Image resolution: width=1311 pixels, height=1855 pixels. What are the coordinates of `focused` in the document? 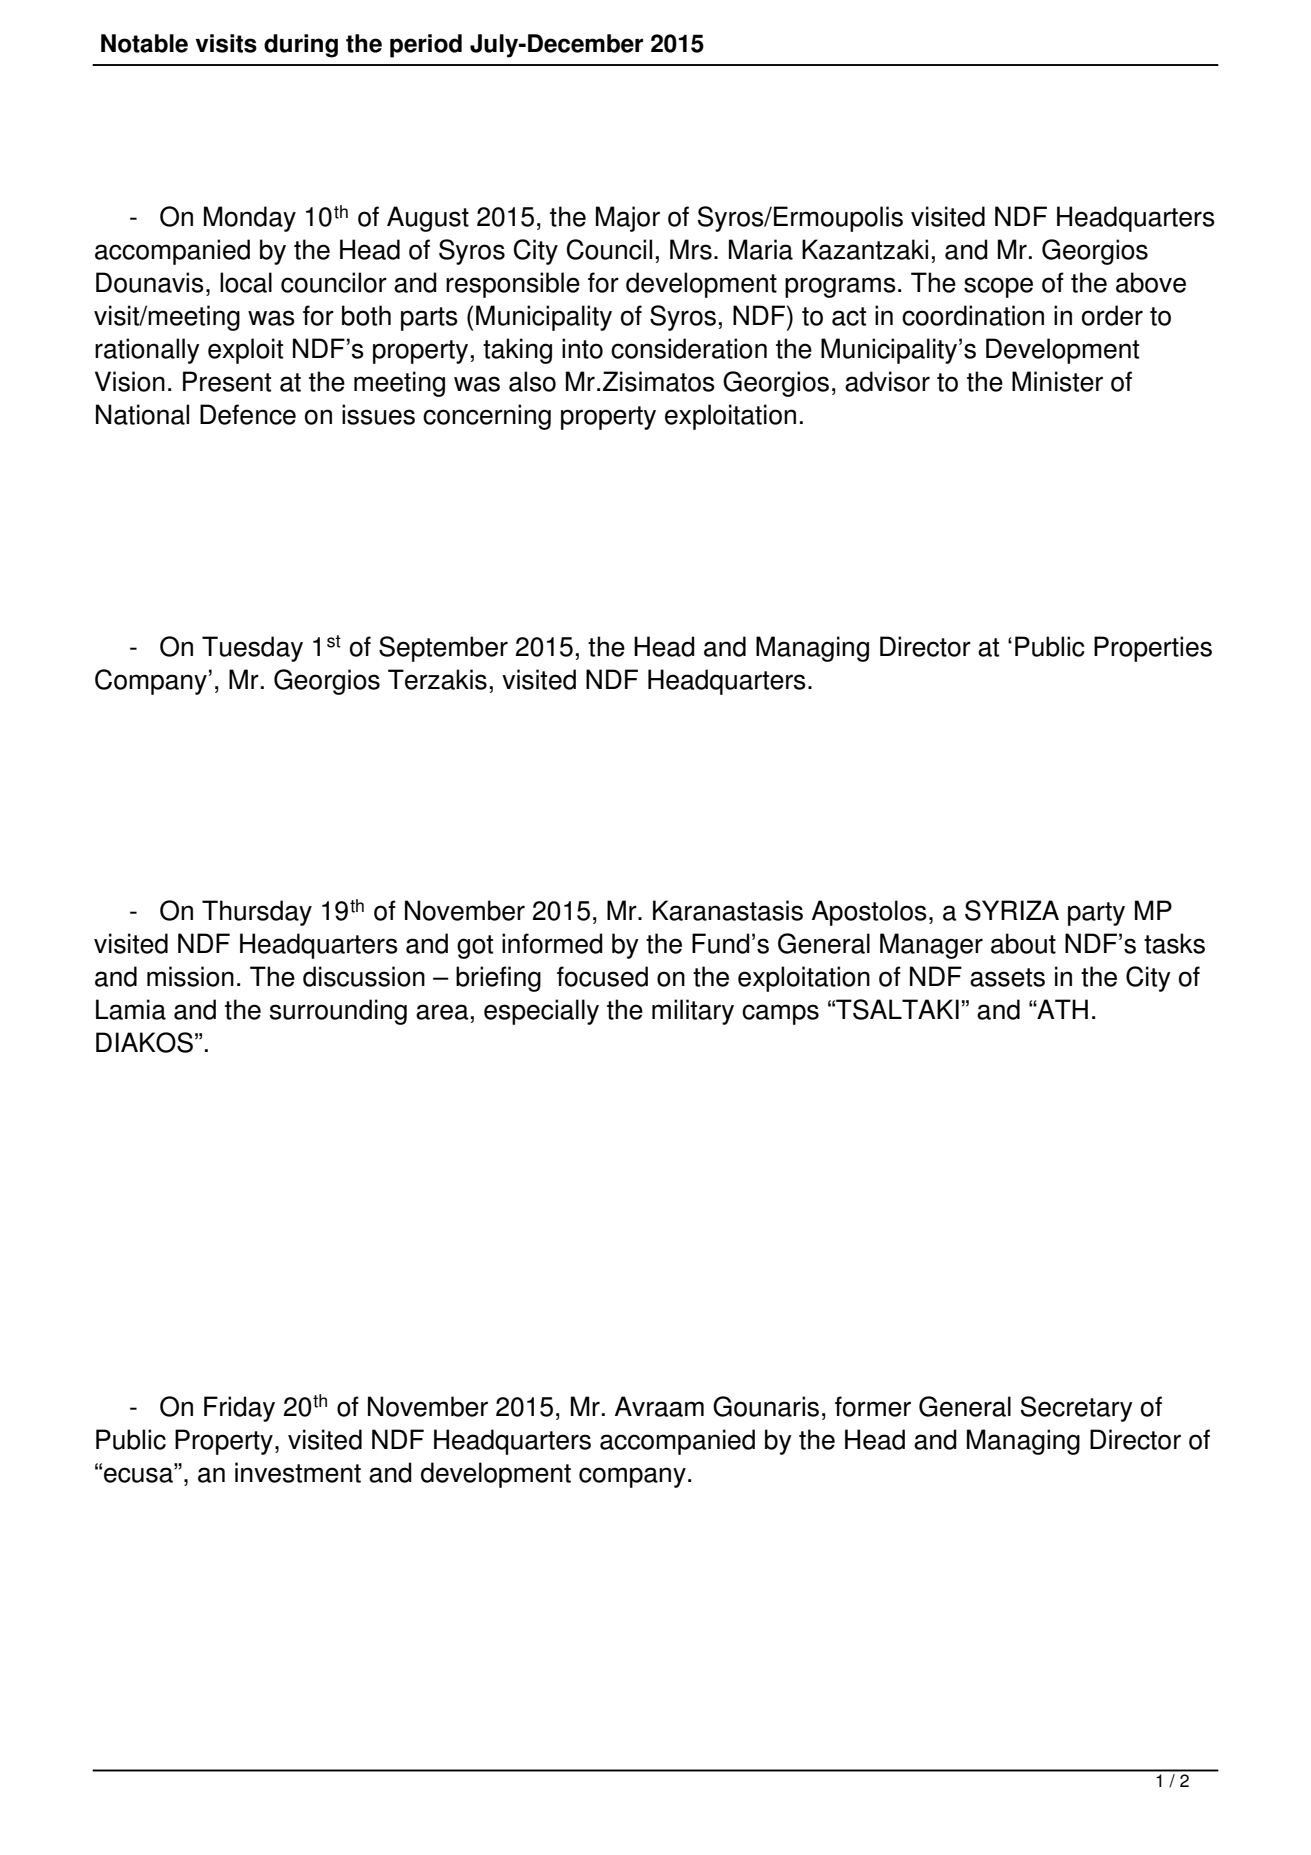 It's located at (602, 976).
